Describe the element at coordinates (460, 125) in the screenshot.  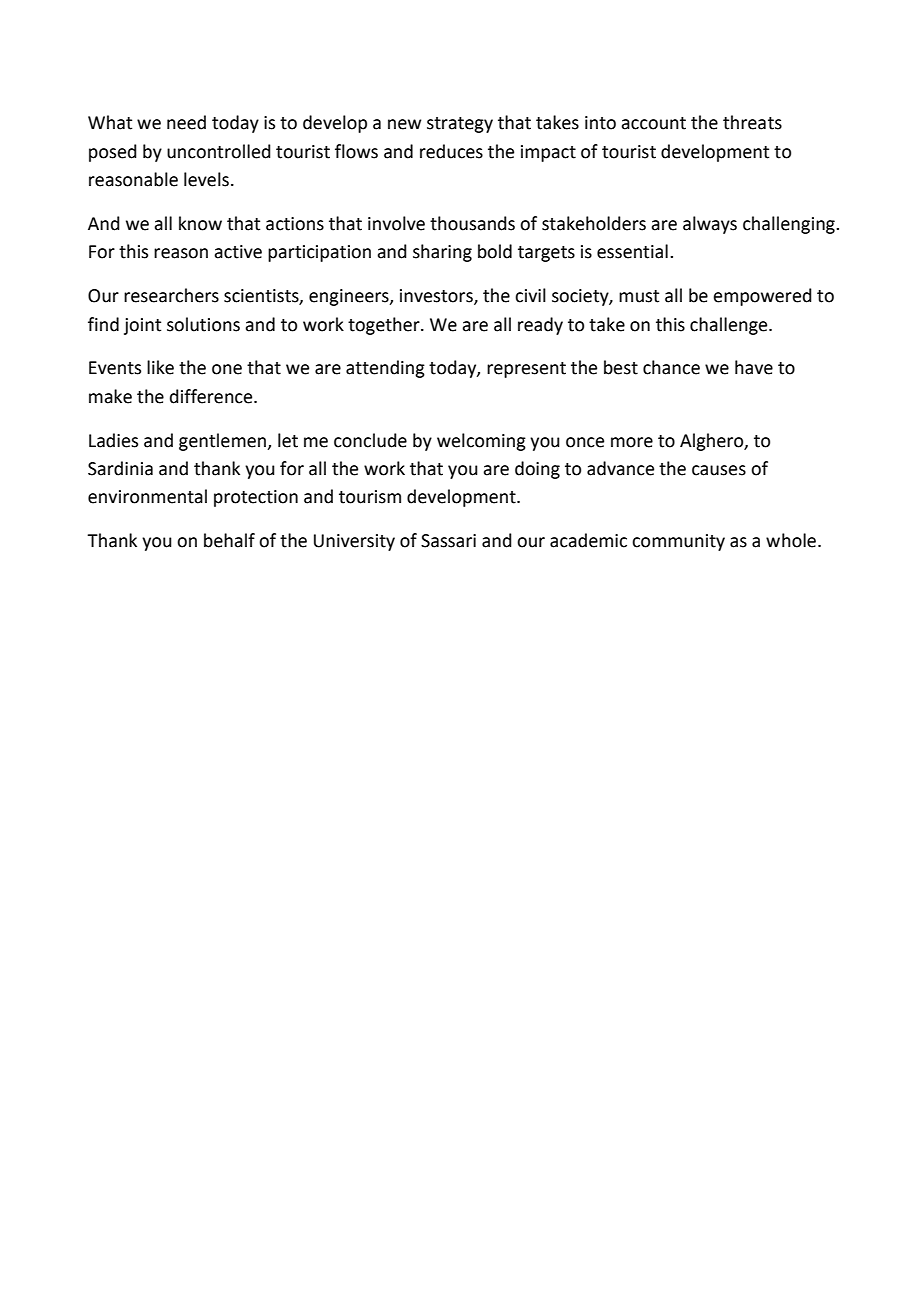
I see `strategy` at that location.
